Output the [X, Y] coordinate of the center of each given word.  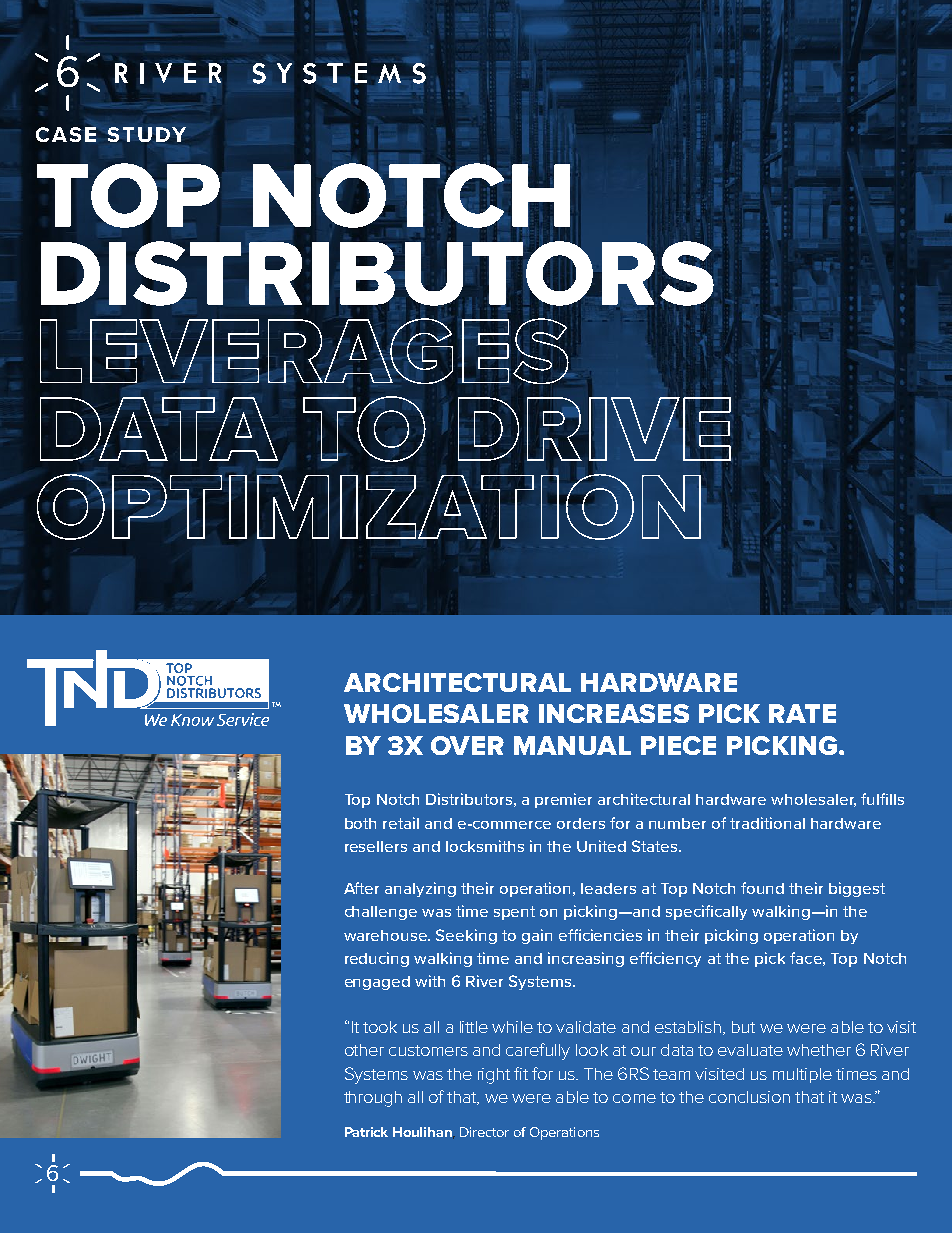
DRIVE [594, 429]
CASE [67, 133]
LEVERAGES [305, 351]
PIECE [678, 745]
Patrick [366, 1132]
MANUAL [572, 745]
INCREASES [614, 713]
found [762, 888]
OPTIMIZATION [369, 507]
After [361, 888]
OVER [467, 745]
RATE [802, 713]
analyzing [420, 889]
